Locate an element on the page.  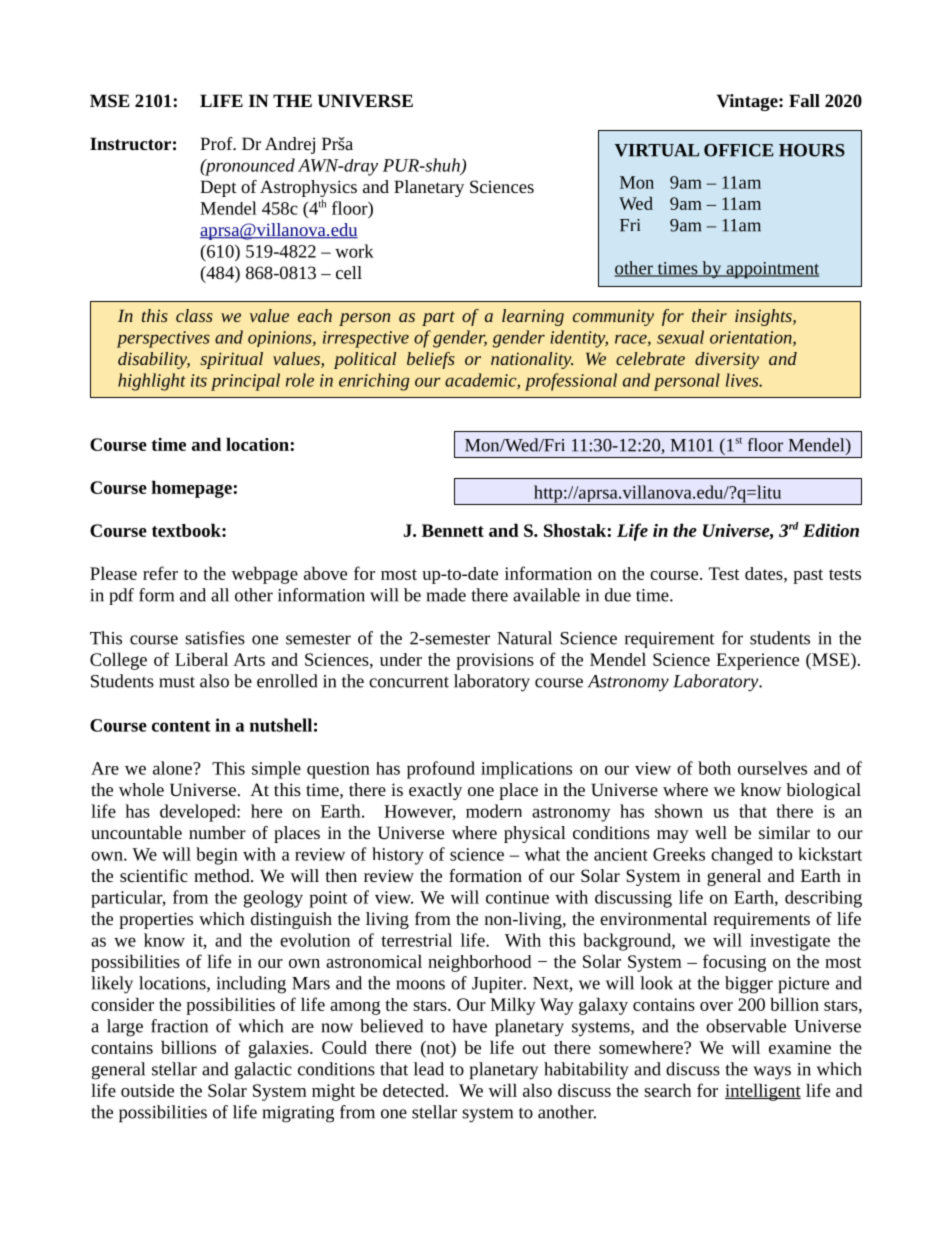
Dept is located at coordinates (218, 188).
